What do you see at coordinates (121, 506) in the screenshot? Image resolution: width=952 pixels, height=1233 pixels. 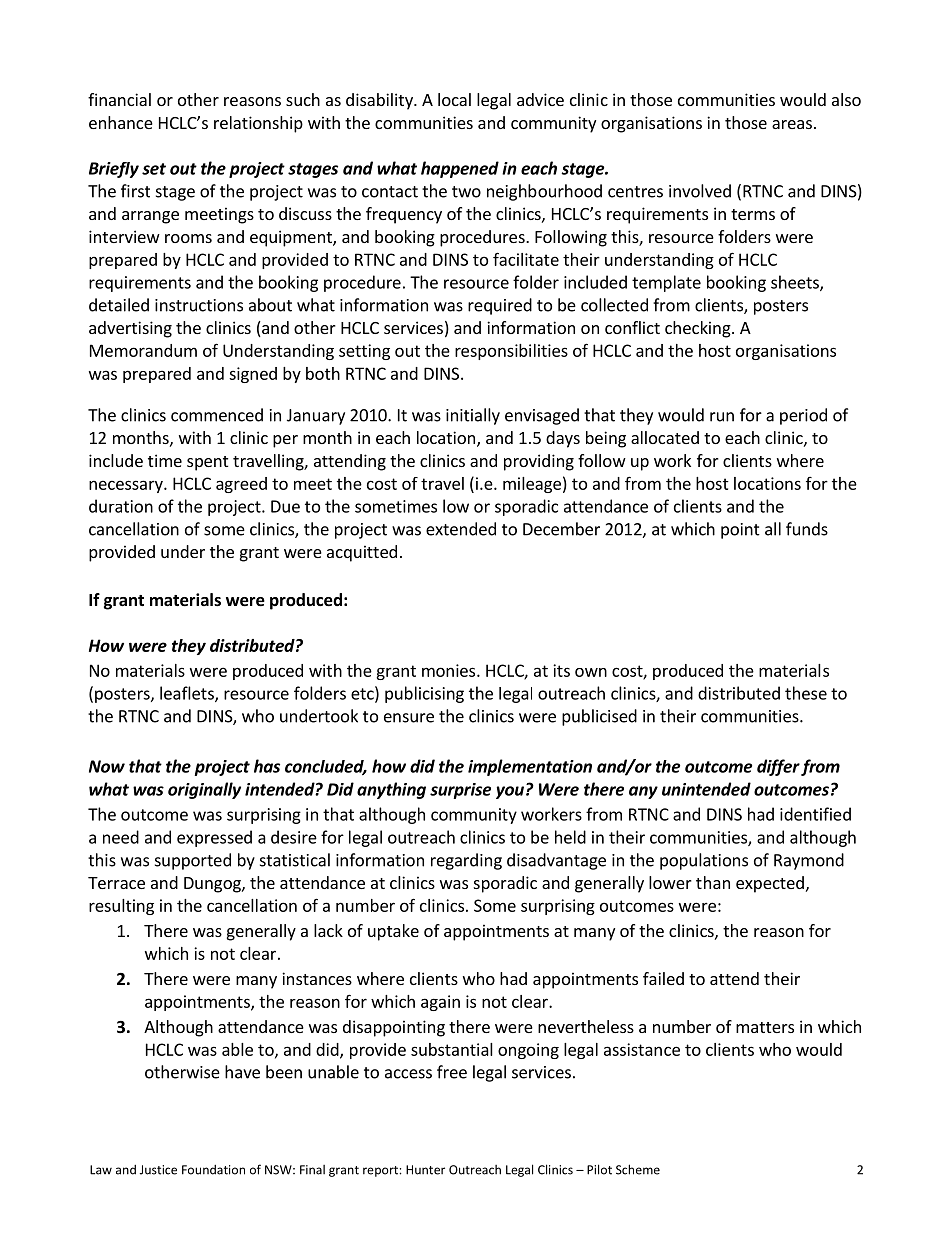 I see `duration` at bounding box center [121, 506].
